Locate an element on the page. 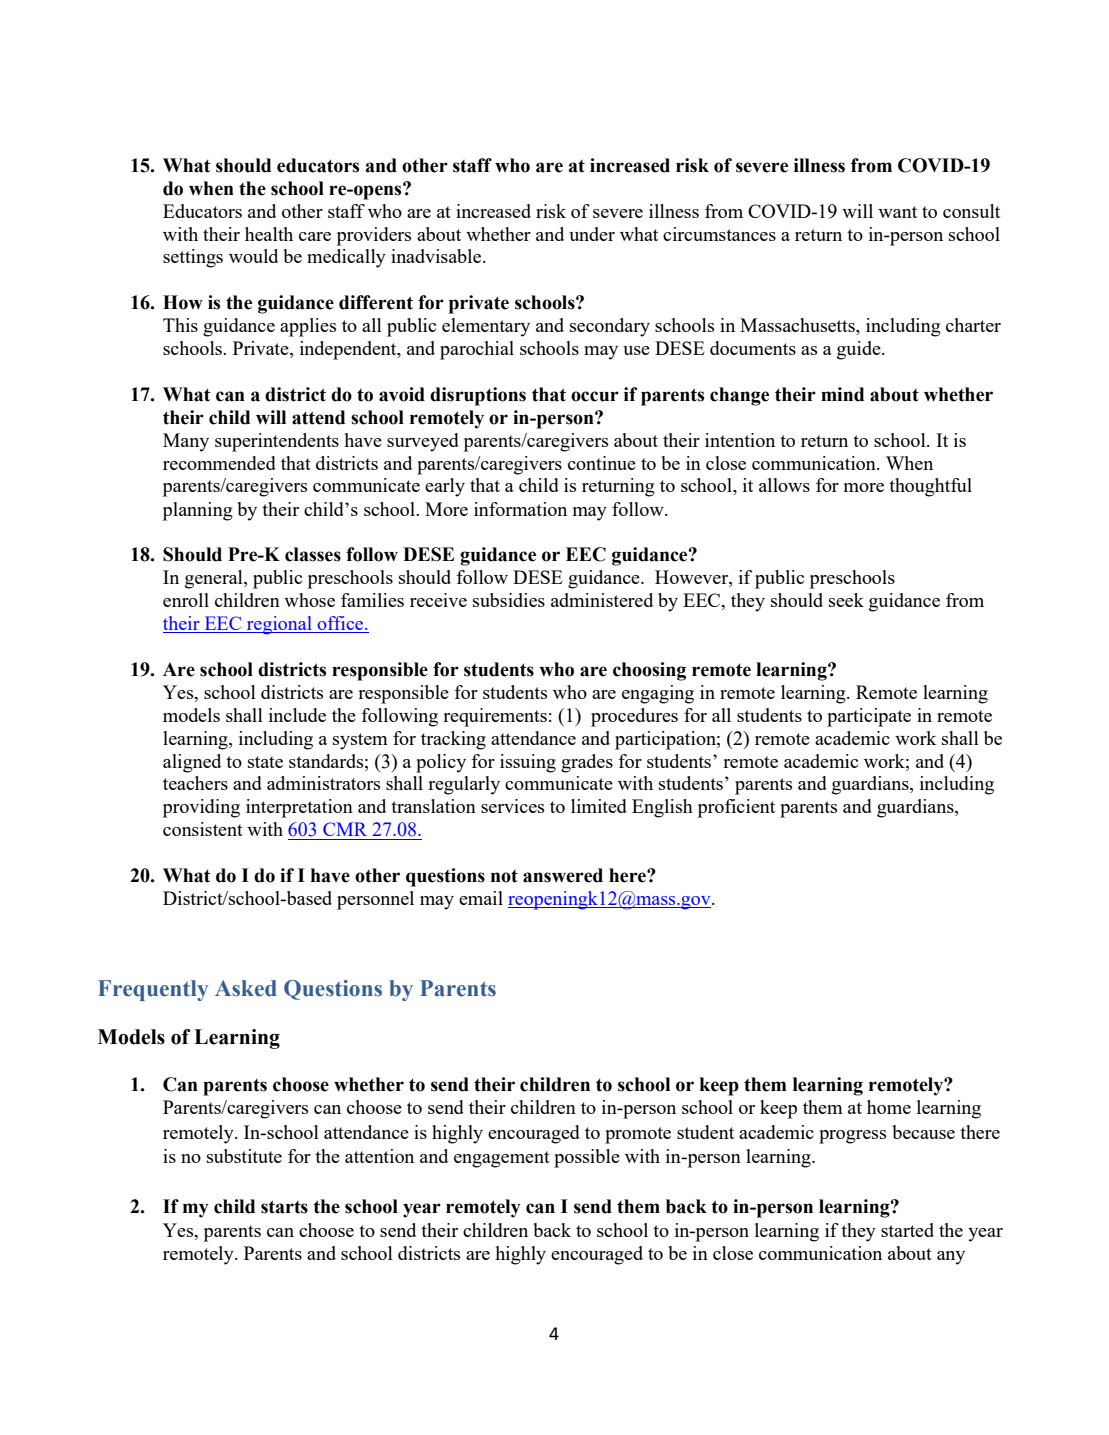 This page has height=1435, width=1109. under is located at coordinates (592, 234).
